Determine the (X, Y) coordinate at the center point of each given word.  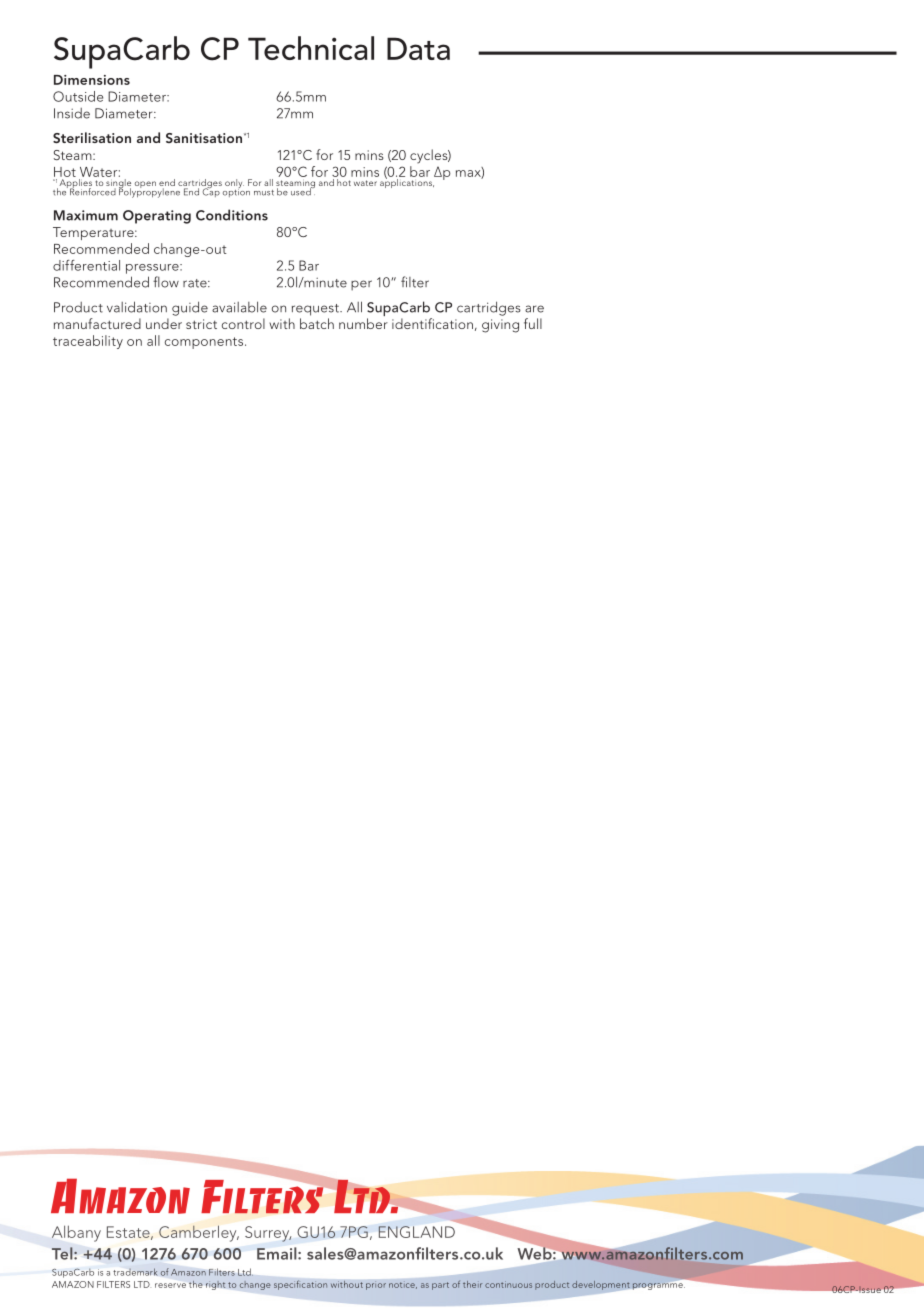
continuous (508, 1284)
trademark (135, 1272)
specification (300, 1285)
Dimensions (92, 80)
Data (418, 48)
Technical (311, 48)
